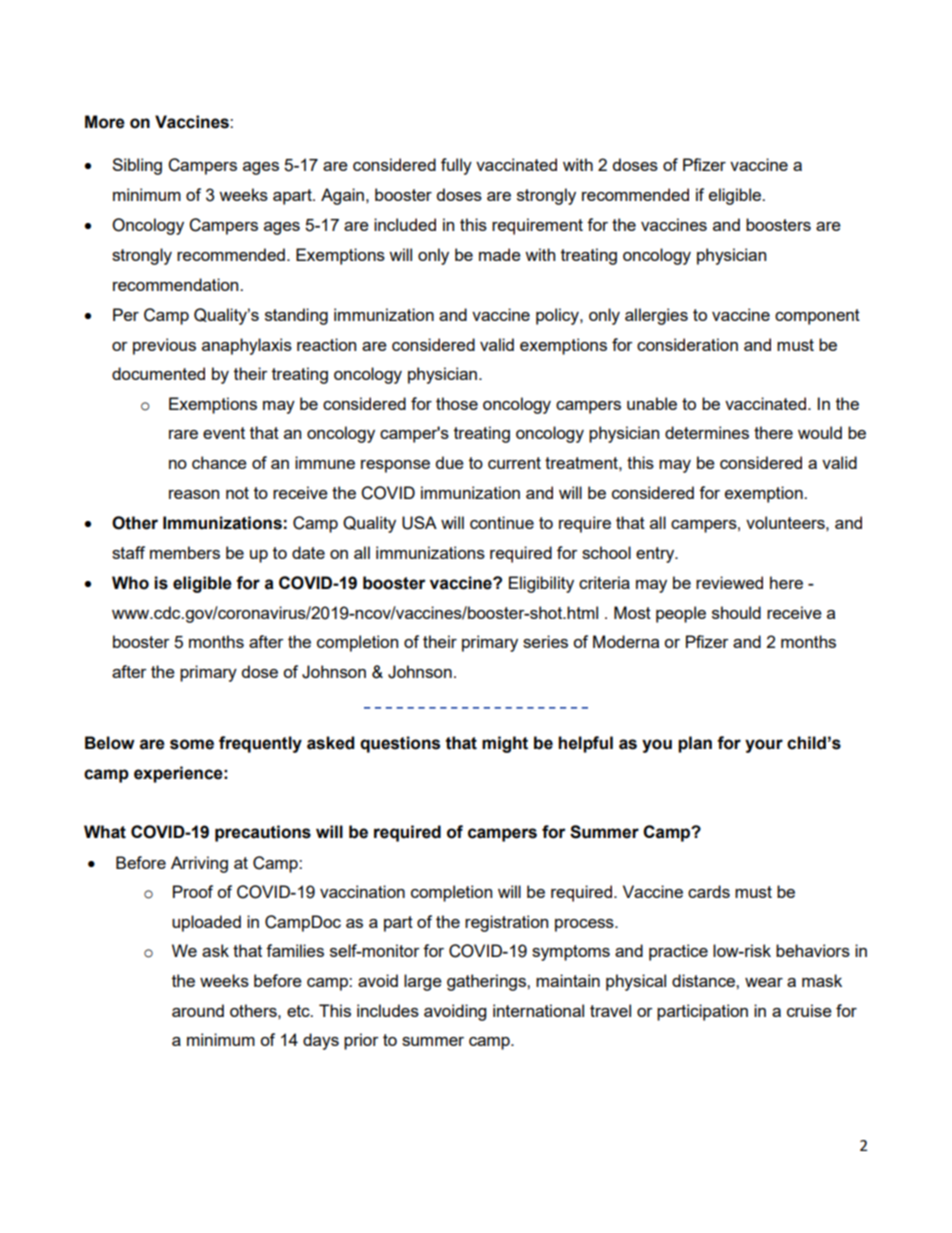  I want to click on some, so click(192, 744).
